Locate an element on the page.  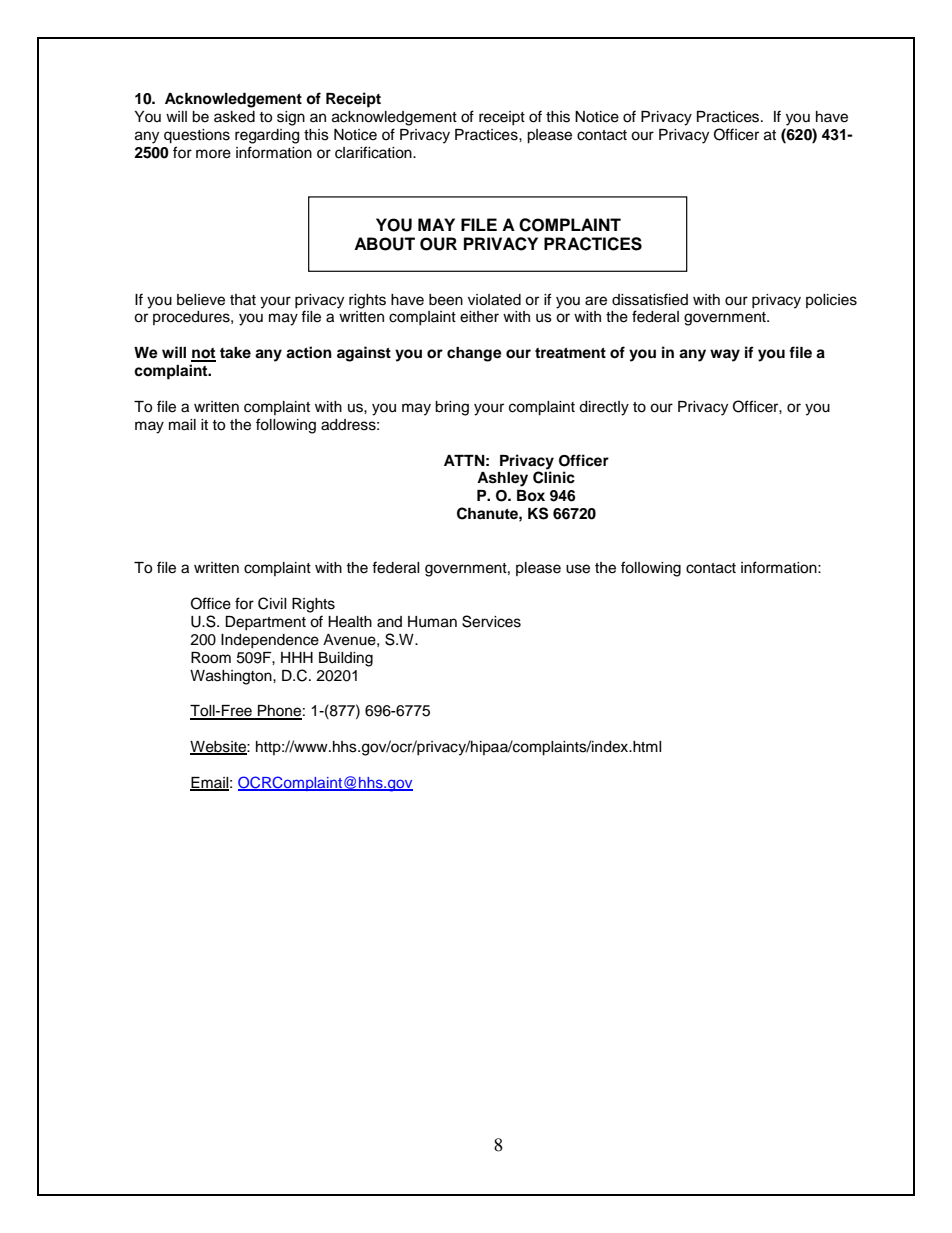
HHH is located at coordinates (297, 657).
